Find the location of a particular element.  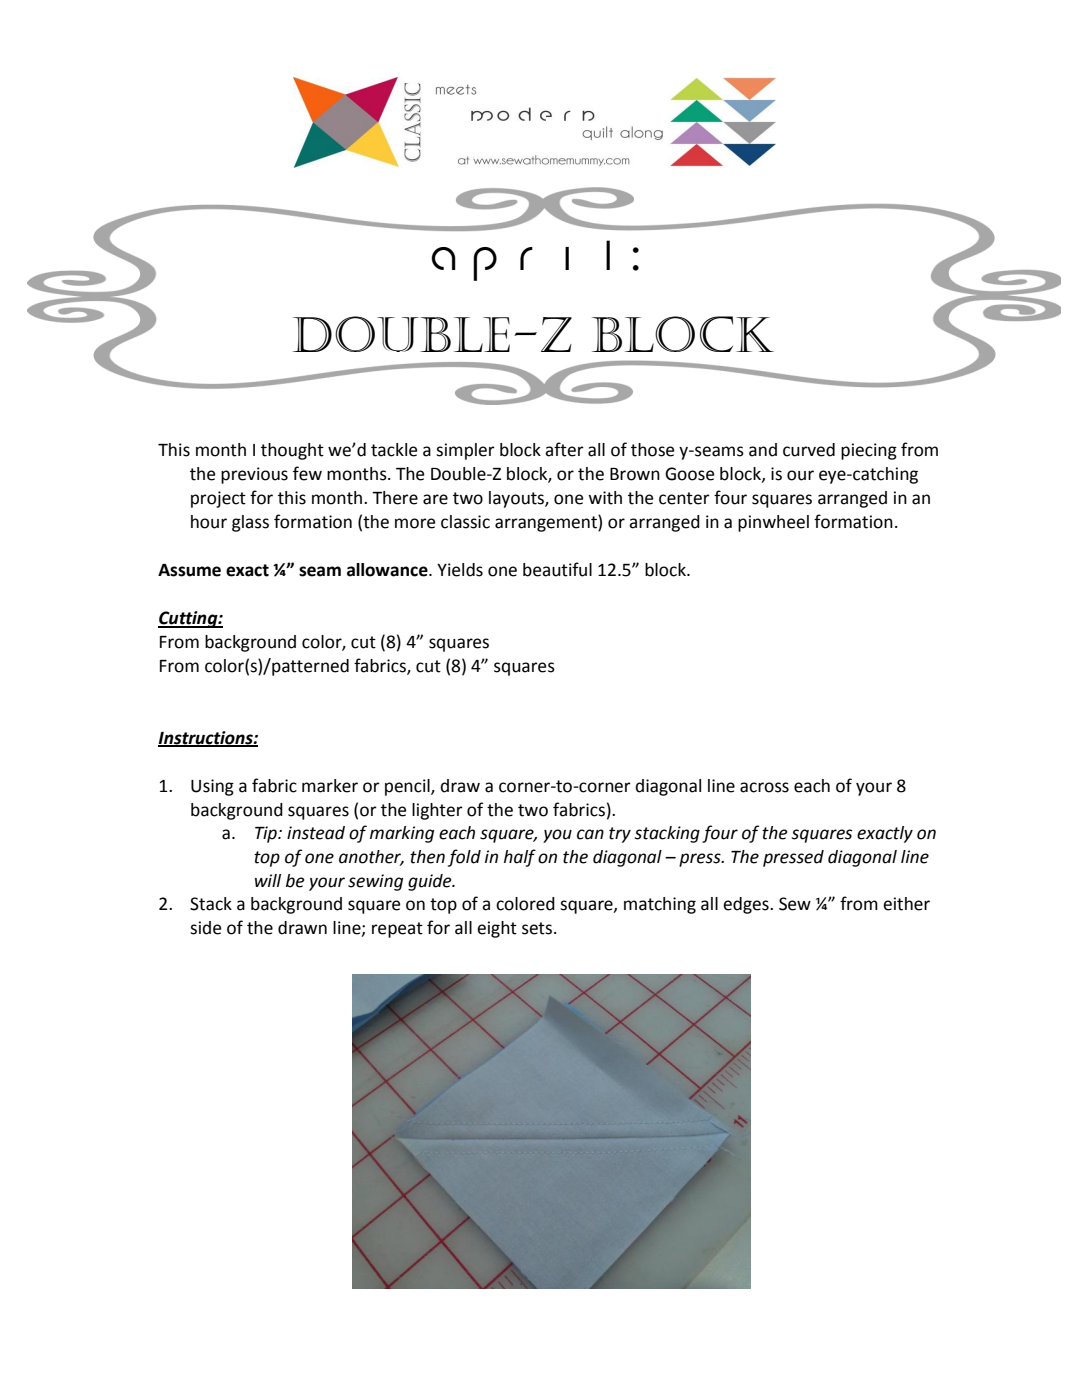

pinwheel is located at coordinates (773, 523).
